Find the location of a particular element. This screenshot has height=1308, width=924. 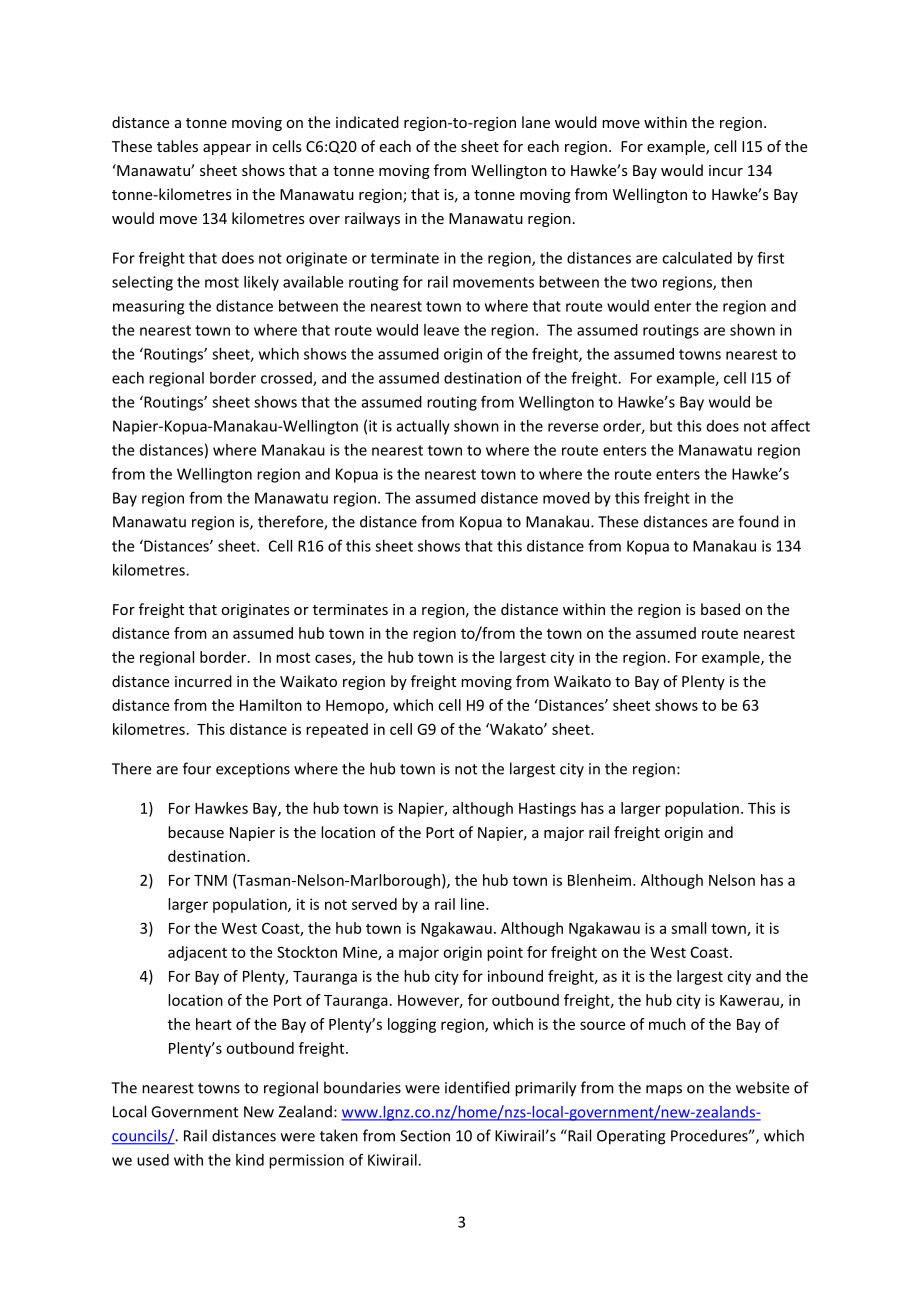

repeated is located at coordinates (337, 730).
